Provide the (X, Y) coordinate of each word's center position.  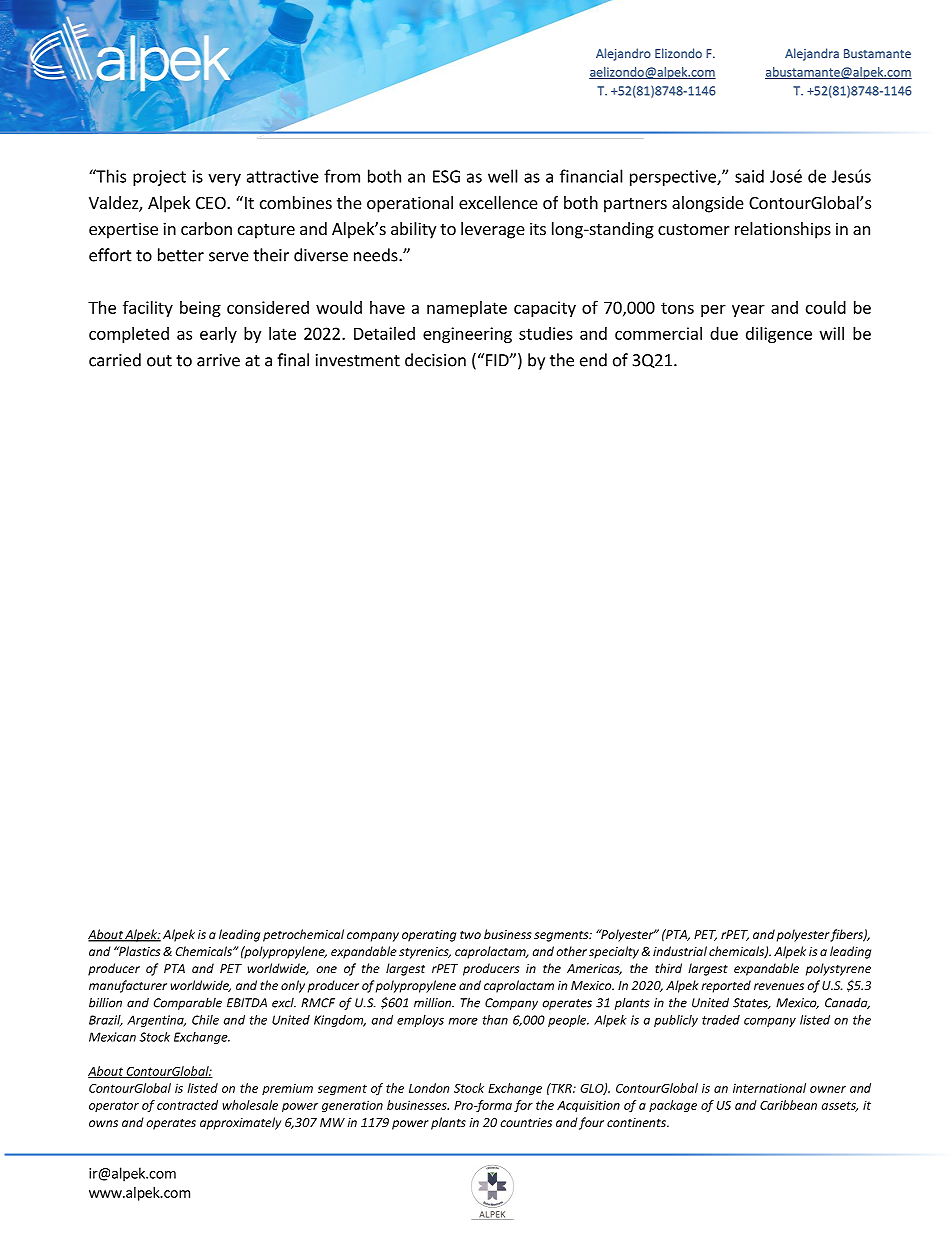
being (200, 309)
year (748, 310)
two (470, 935)
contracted (187, 1105)
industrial (680, 951)
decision (435, 360)
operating (429, 936)
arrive (218, 360)
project (159, 178)
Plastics (138, 951)
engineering (467, 335)
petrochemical (303, 935)
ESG (446, 176)
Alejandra (812, 54)
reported (726, 986)
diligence (779, 335)
